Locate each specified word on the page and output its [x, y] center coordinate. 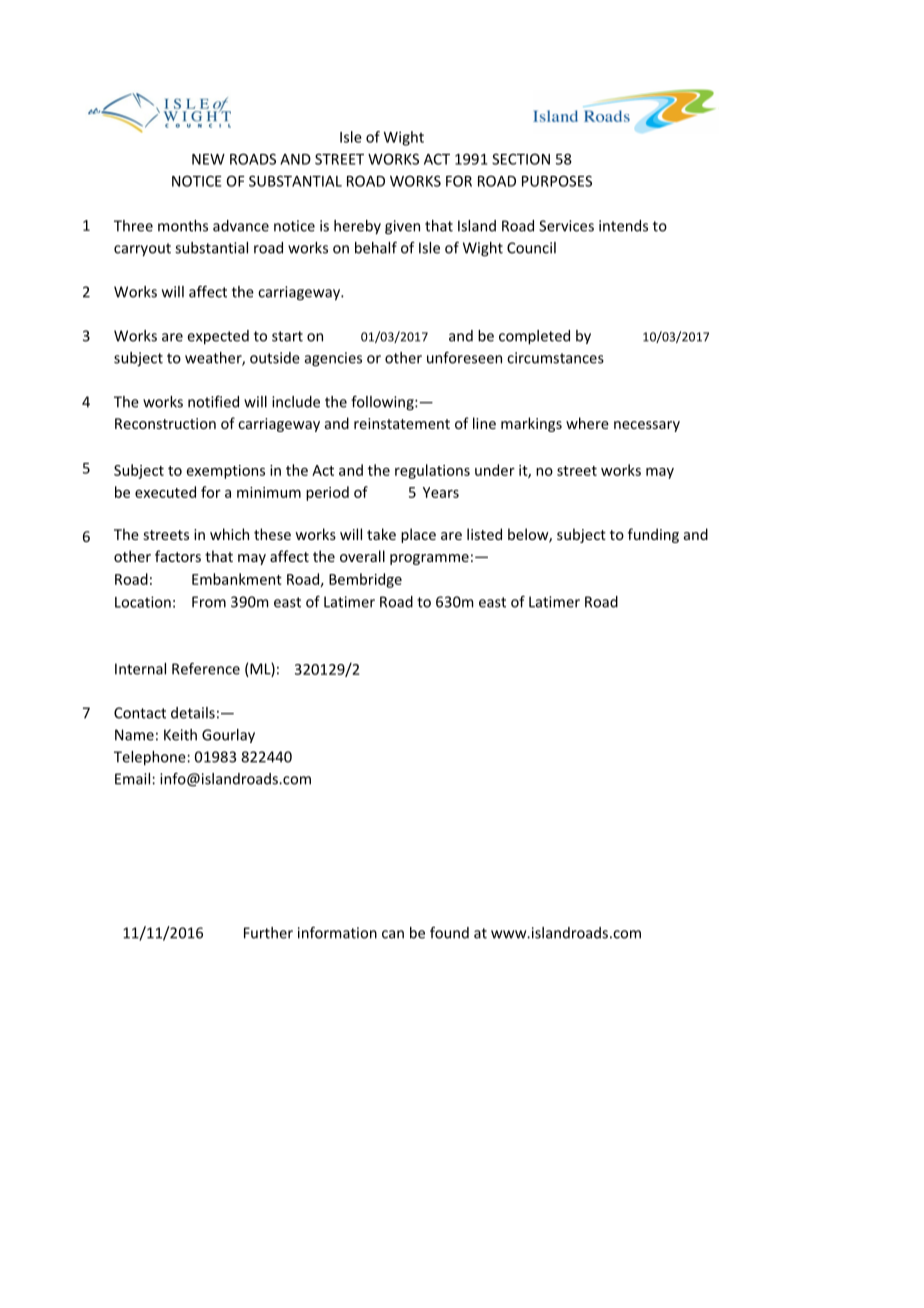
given [402, 227]
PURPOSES [557, 181]
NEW [208, 159]
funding [653, 535]
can [393, 934]
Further [268, 933]
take [381, 534]
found [449, 933]
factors [178, 556]
